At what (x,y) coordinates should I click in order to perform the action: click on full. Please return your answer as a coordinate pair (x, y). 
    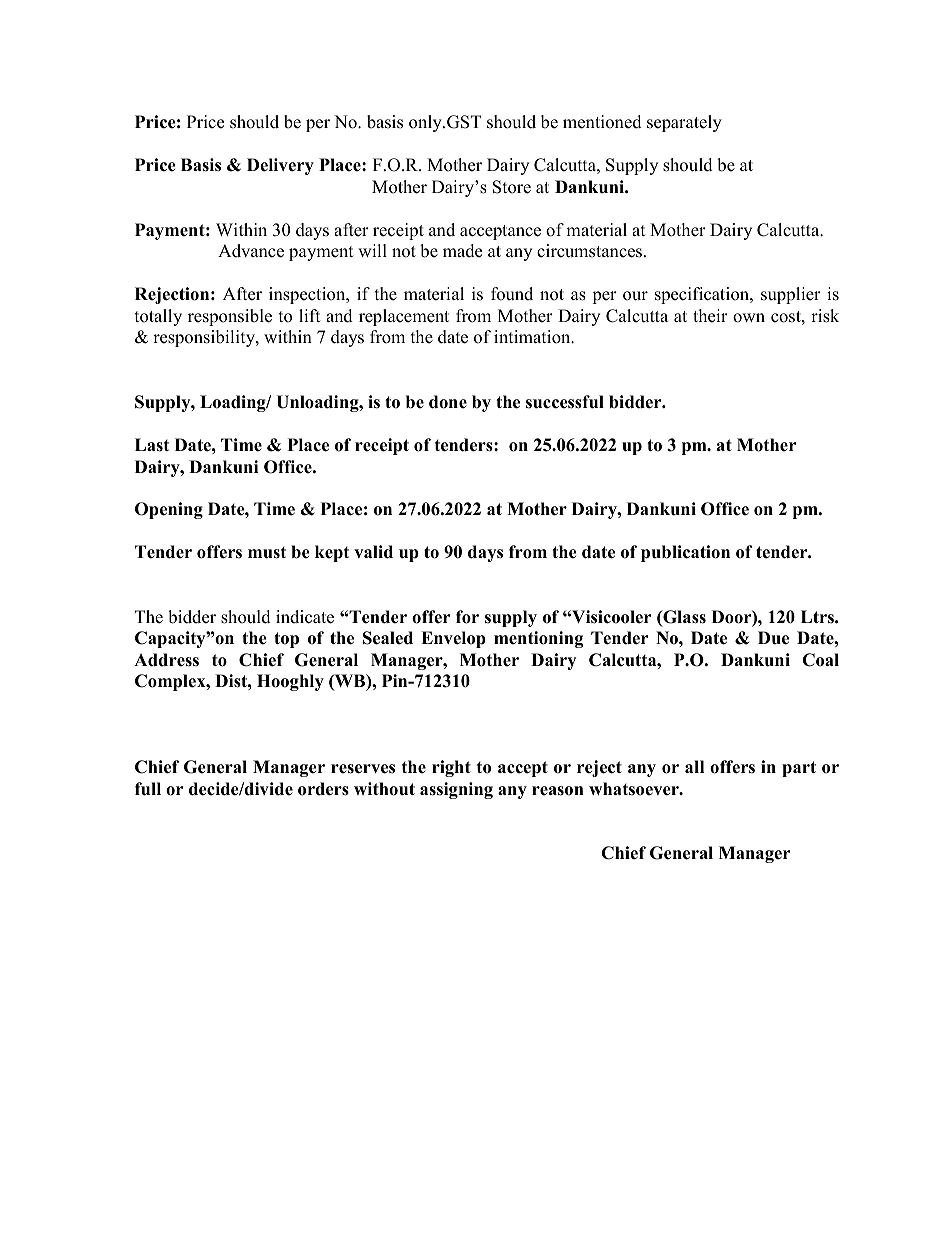
    Looking at the image, I should click on (148, 789).
